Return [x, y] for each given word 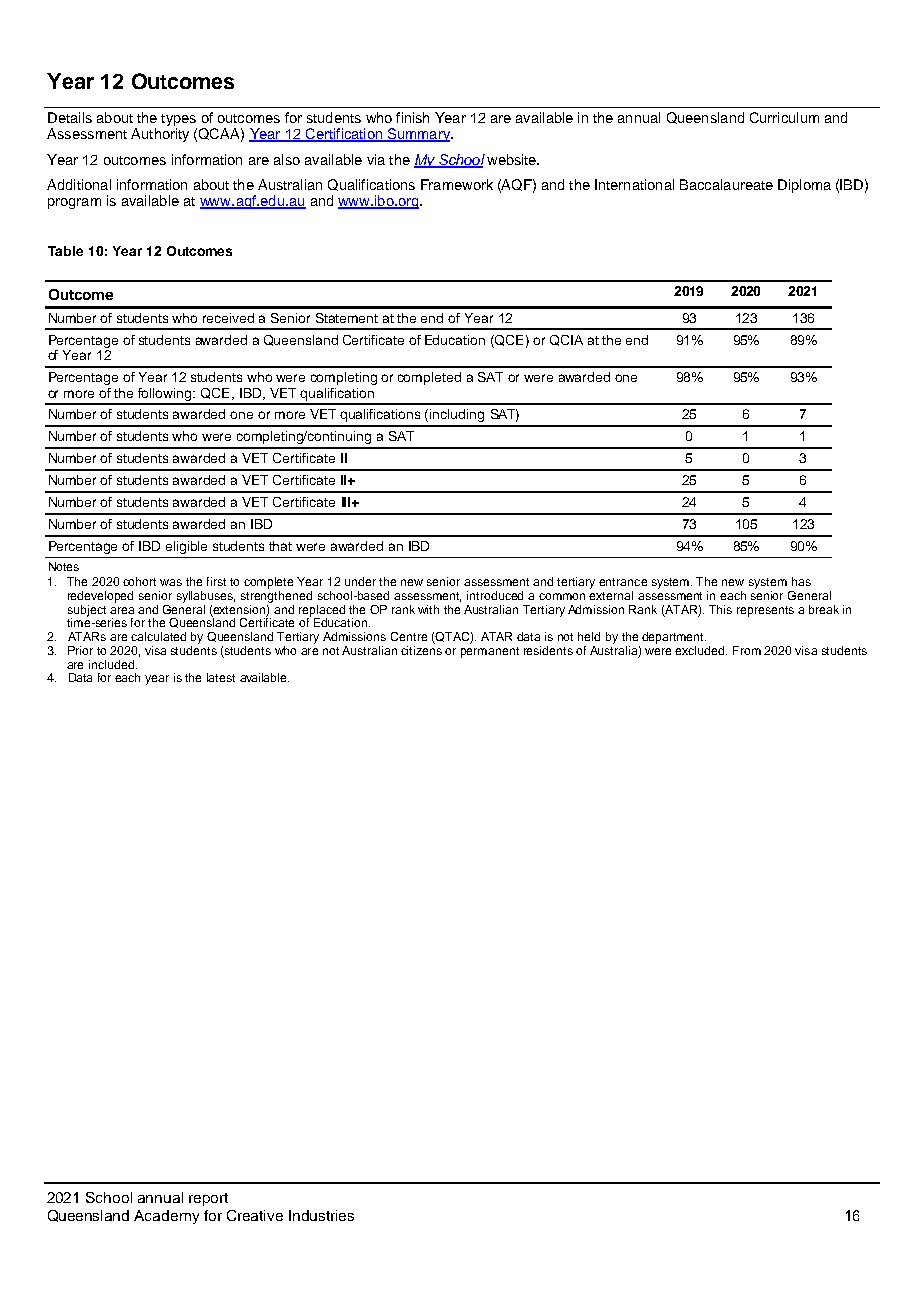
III [347, 502]
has [801, 581]
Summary [418, 135]
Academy [166, 1217]
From [747, 650]
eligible [186, 547]
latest [221, 677]
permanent [490, 652]
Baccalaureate [726, 184]
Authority [160, 135]
